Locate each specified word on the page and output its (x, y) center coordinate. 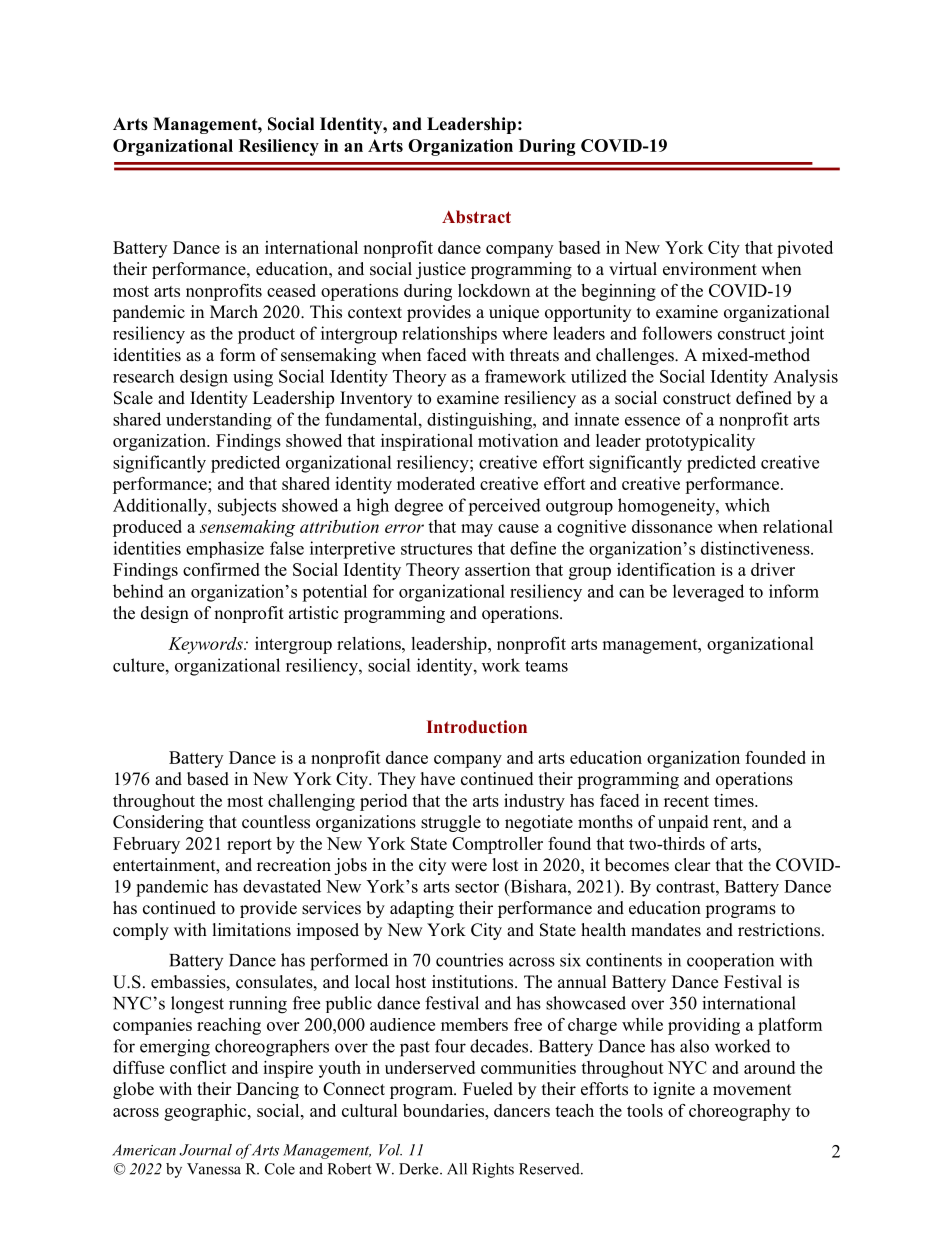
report (249, 846)
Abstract (476, 216)
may (477, 530)
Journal (206, 1150)
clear (693, 865)
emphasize (225, 549)
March (234, 312)
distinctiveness (756, 548)
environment (710, 269)
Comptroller (497, 845)
